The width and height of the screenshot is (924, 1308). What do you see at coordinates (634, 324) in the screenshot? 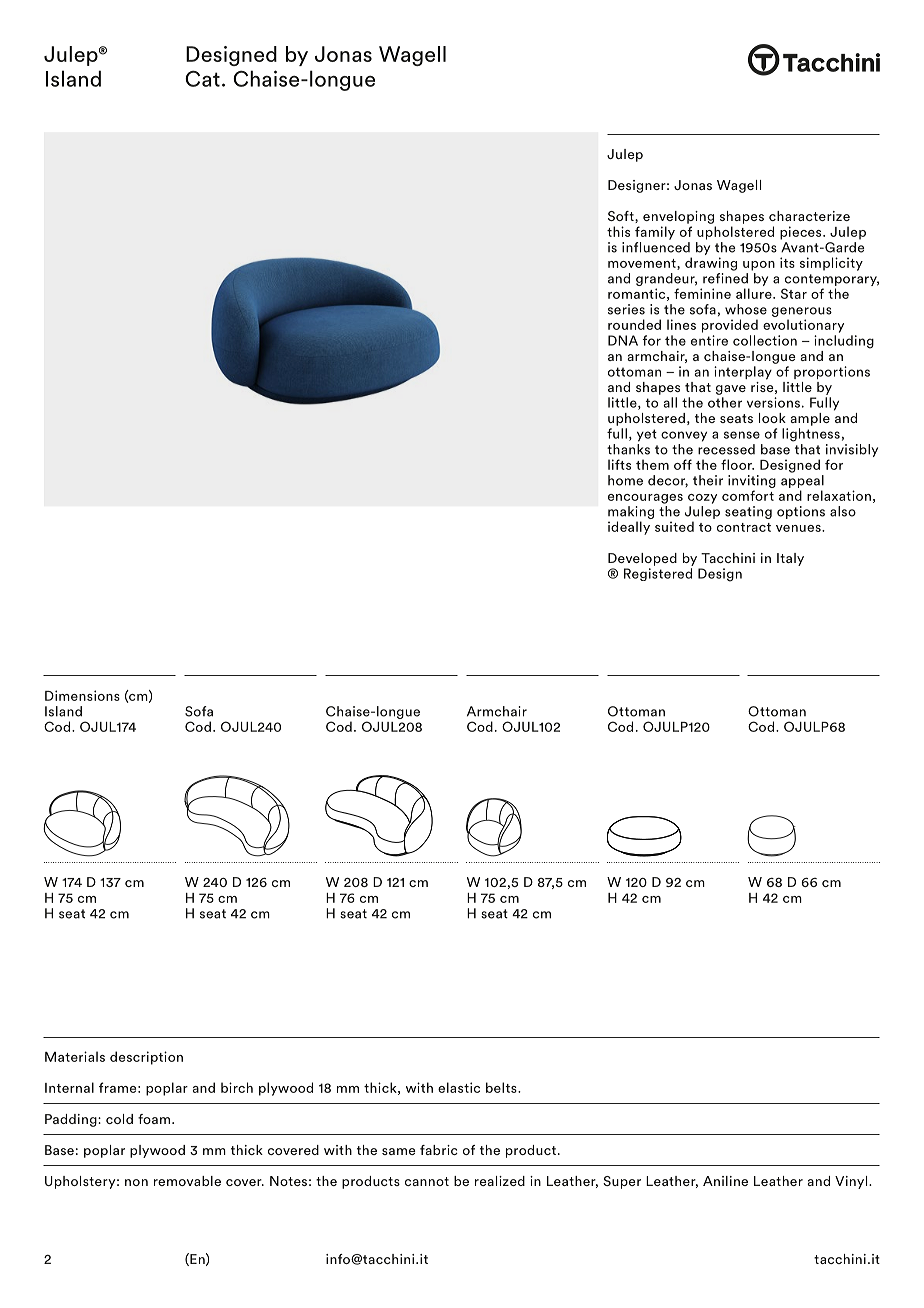
I see `rounded` at bounding box center [634, 324].
